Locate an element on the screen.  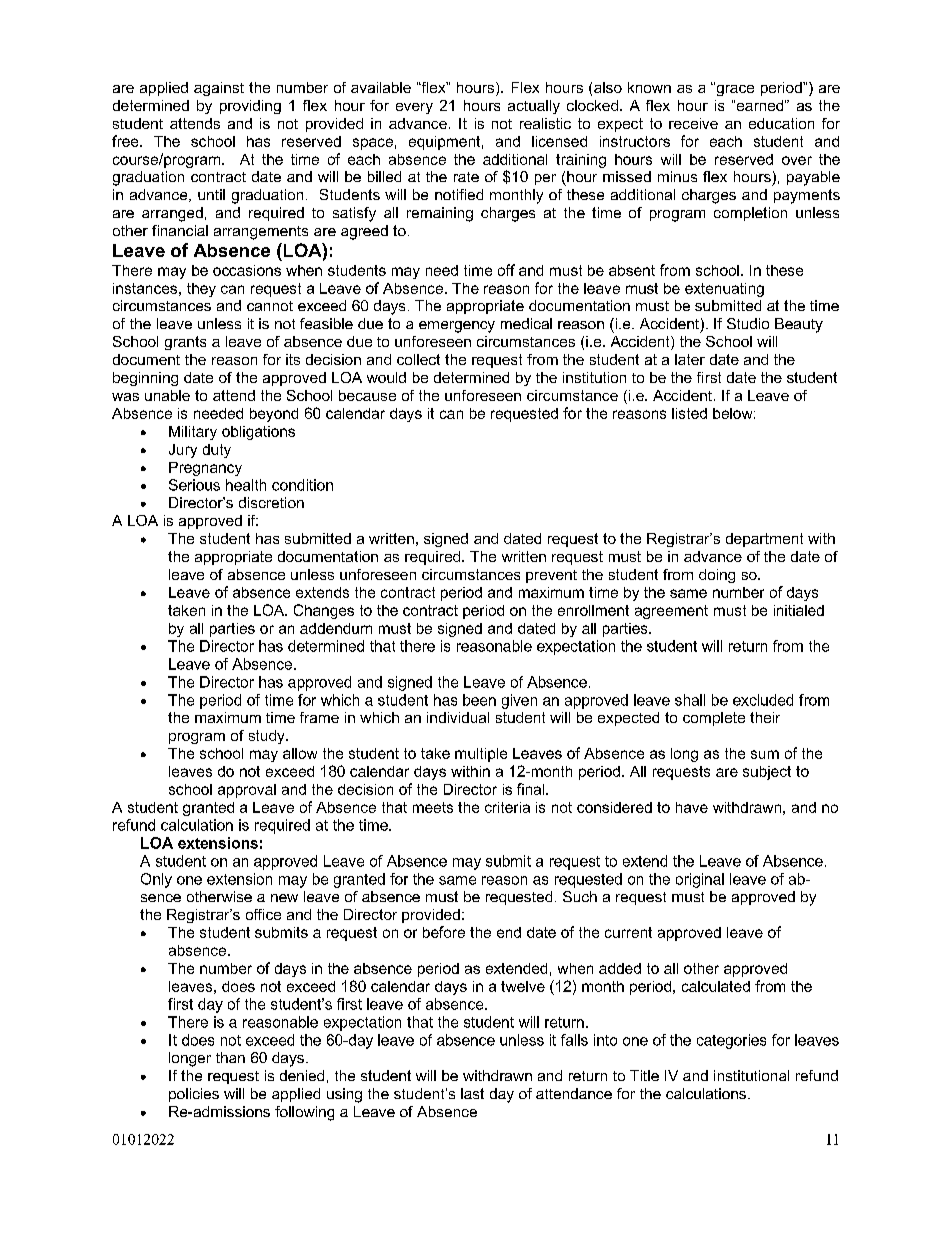
against is located at coordinates (219, 89).
